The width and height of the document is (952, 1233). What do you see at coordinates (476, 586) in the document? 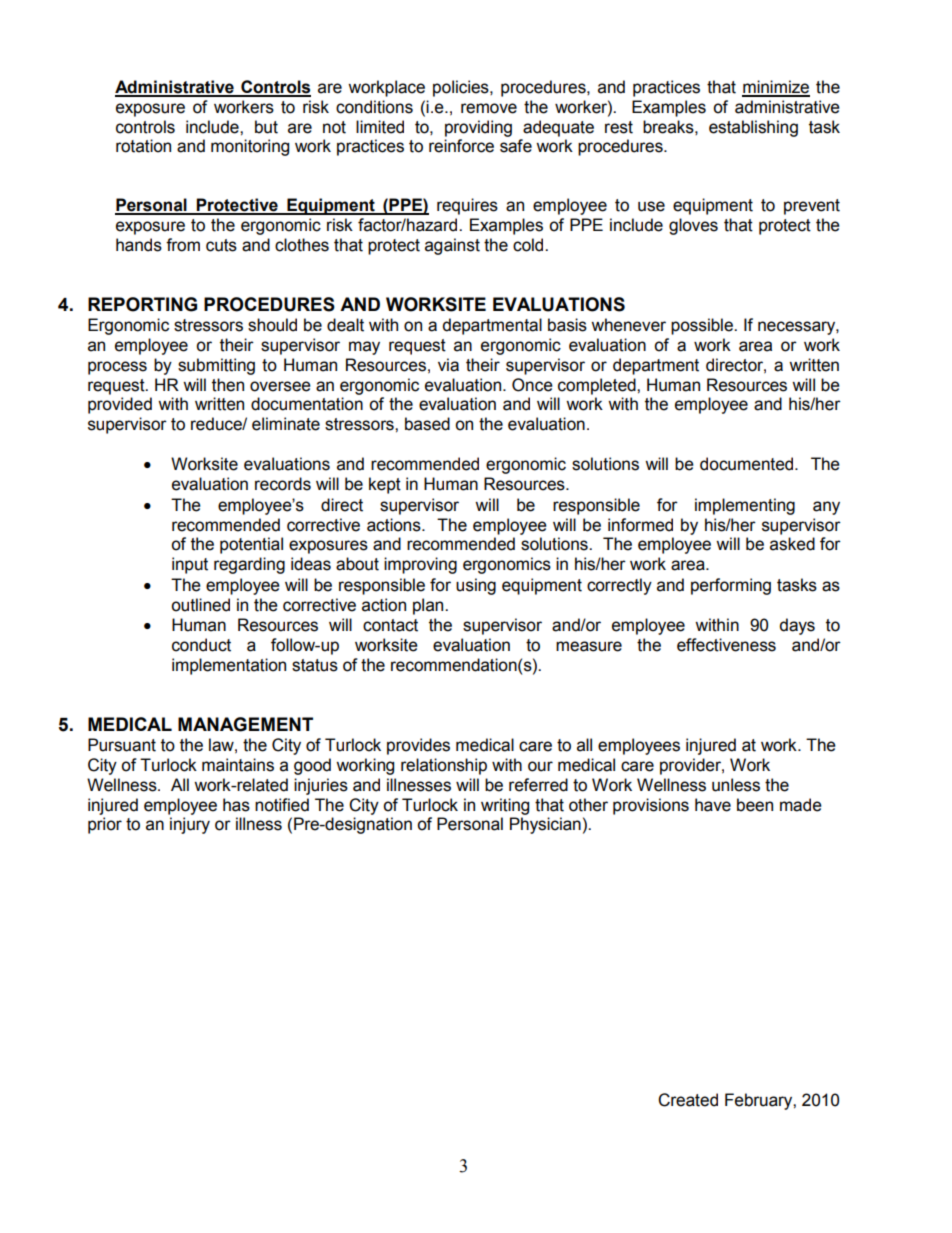
I see `using` at bounding box center [476, 586].
